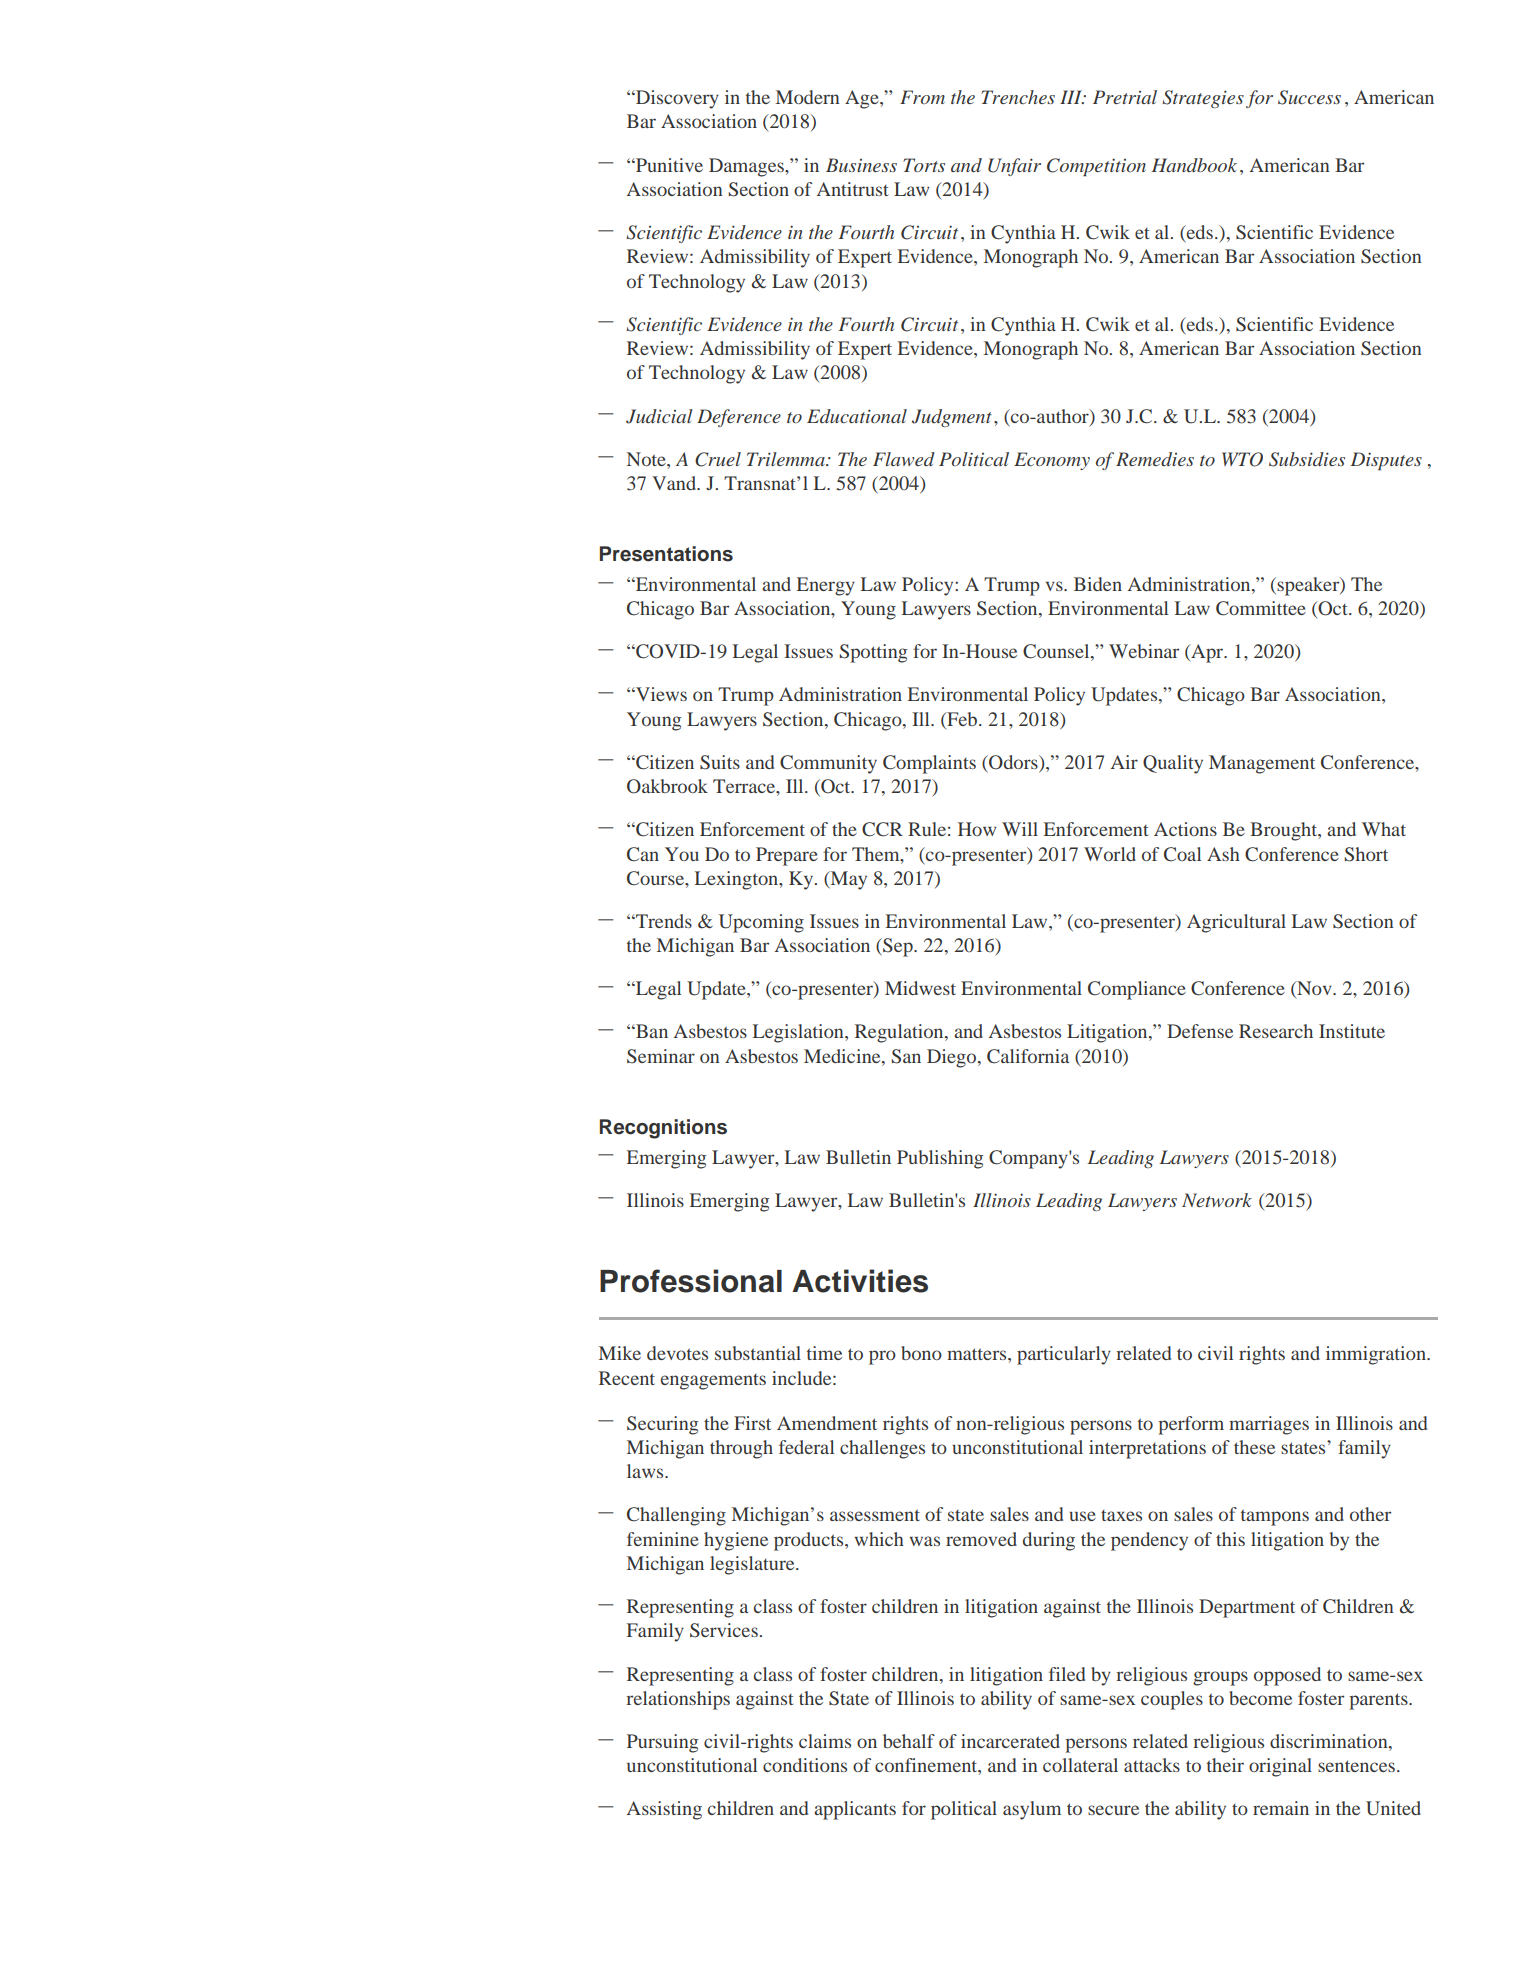  Describe the element at coordinates (691, 1281) in the document. I see `Professional` at that location.
